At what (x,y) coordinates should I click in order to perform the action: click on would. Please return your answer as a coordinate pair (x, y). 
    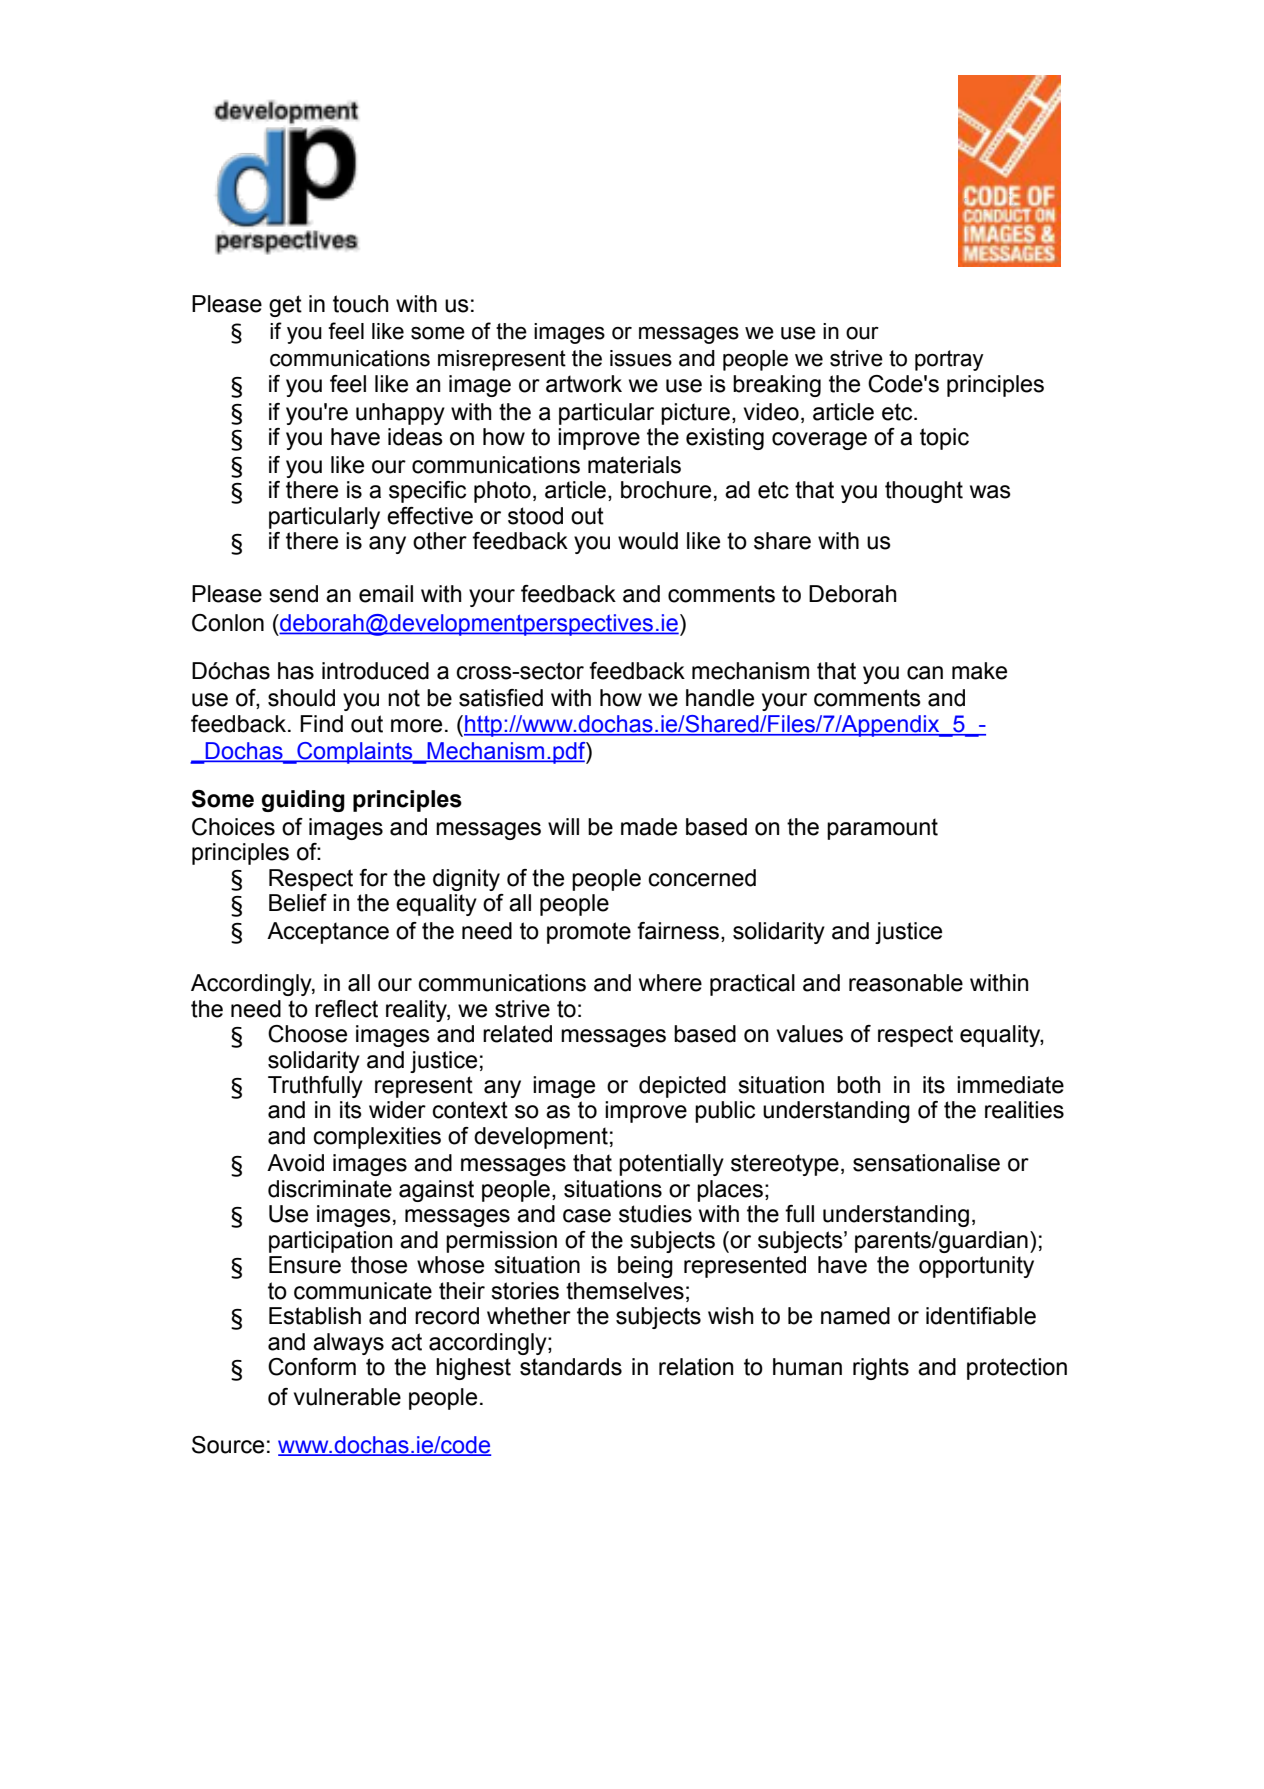
    Looking at the image, I should click on (648, 541).
